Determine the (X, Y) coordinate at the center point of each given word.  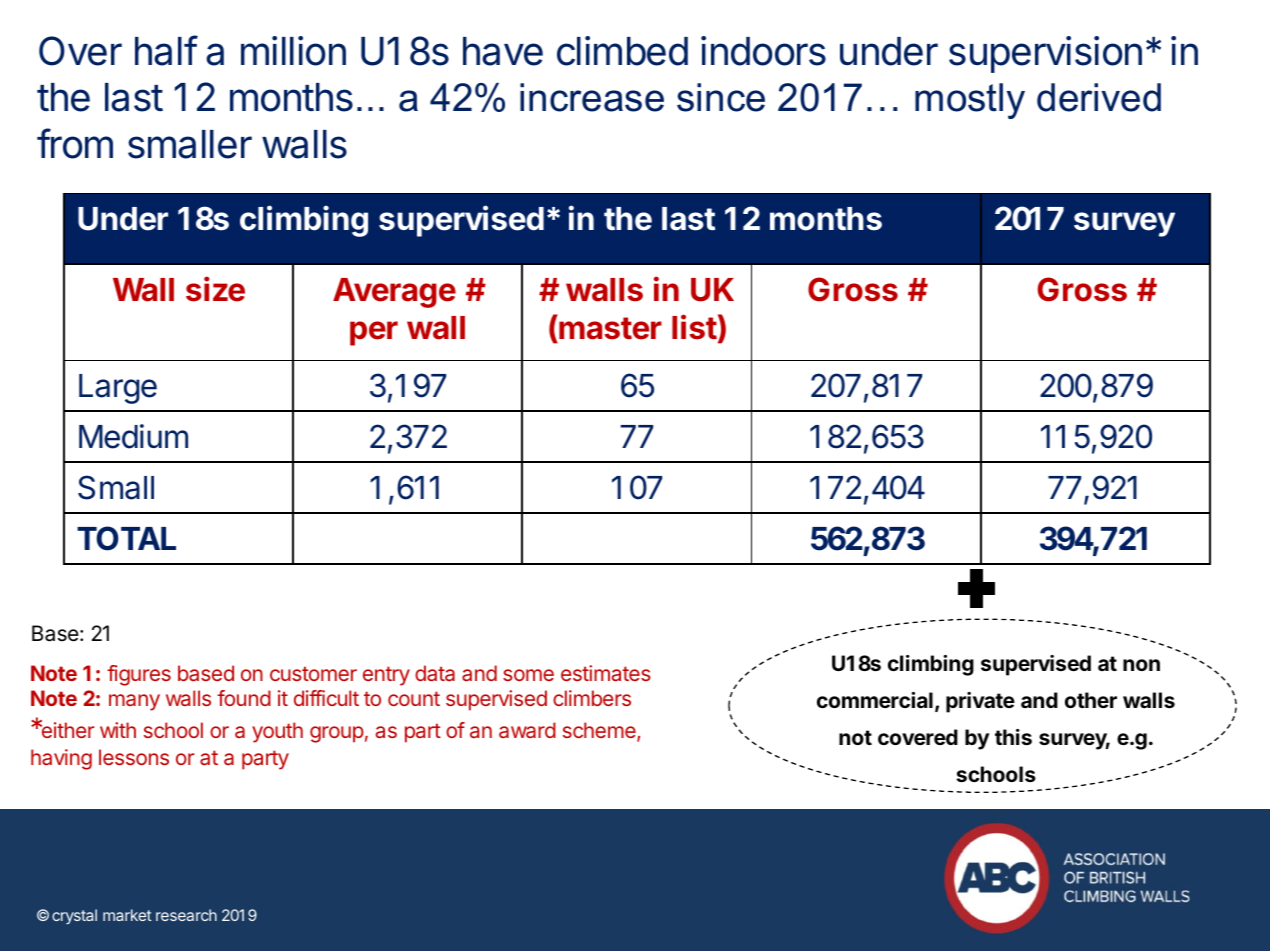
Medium (133, 436)
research (186, 915)
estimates (606, 673)
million (293, 51)
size (215, 289)
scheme (600, 732)
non (1141, 665)
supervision (1045, 54)
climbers (592, 698)
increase (592, 97)
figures (139, 675)
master (610, 328)
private (980, 702)
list (694, 327)
